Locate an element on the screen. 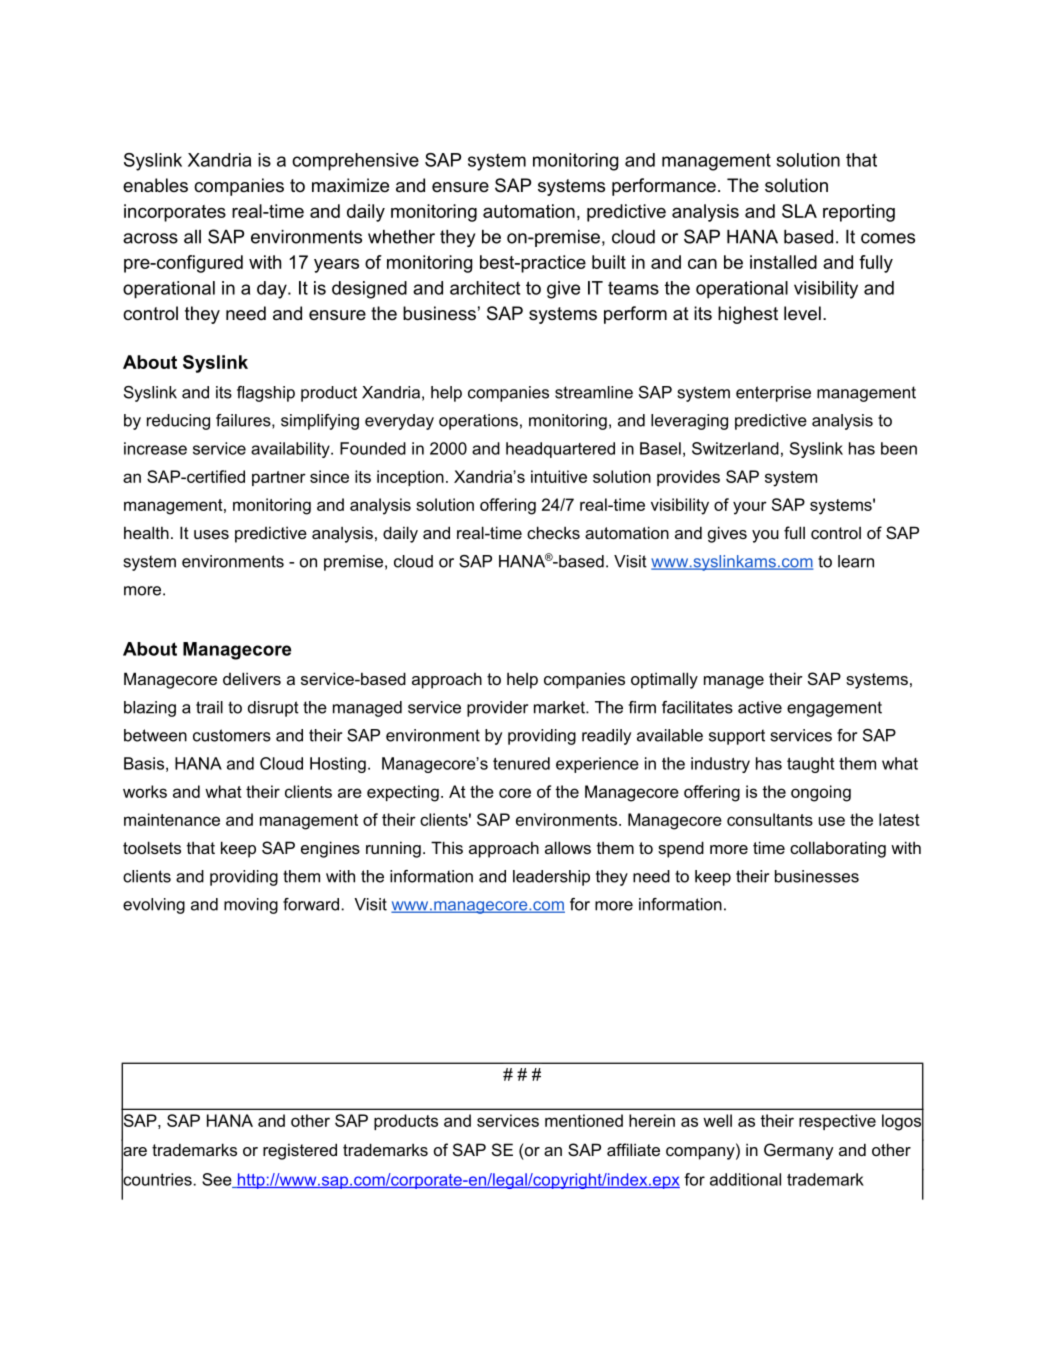 The image size is (1045, 1352). enables is located at coordinates (155, 185).
